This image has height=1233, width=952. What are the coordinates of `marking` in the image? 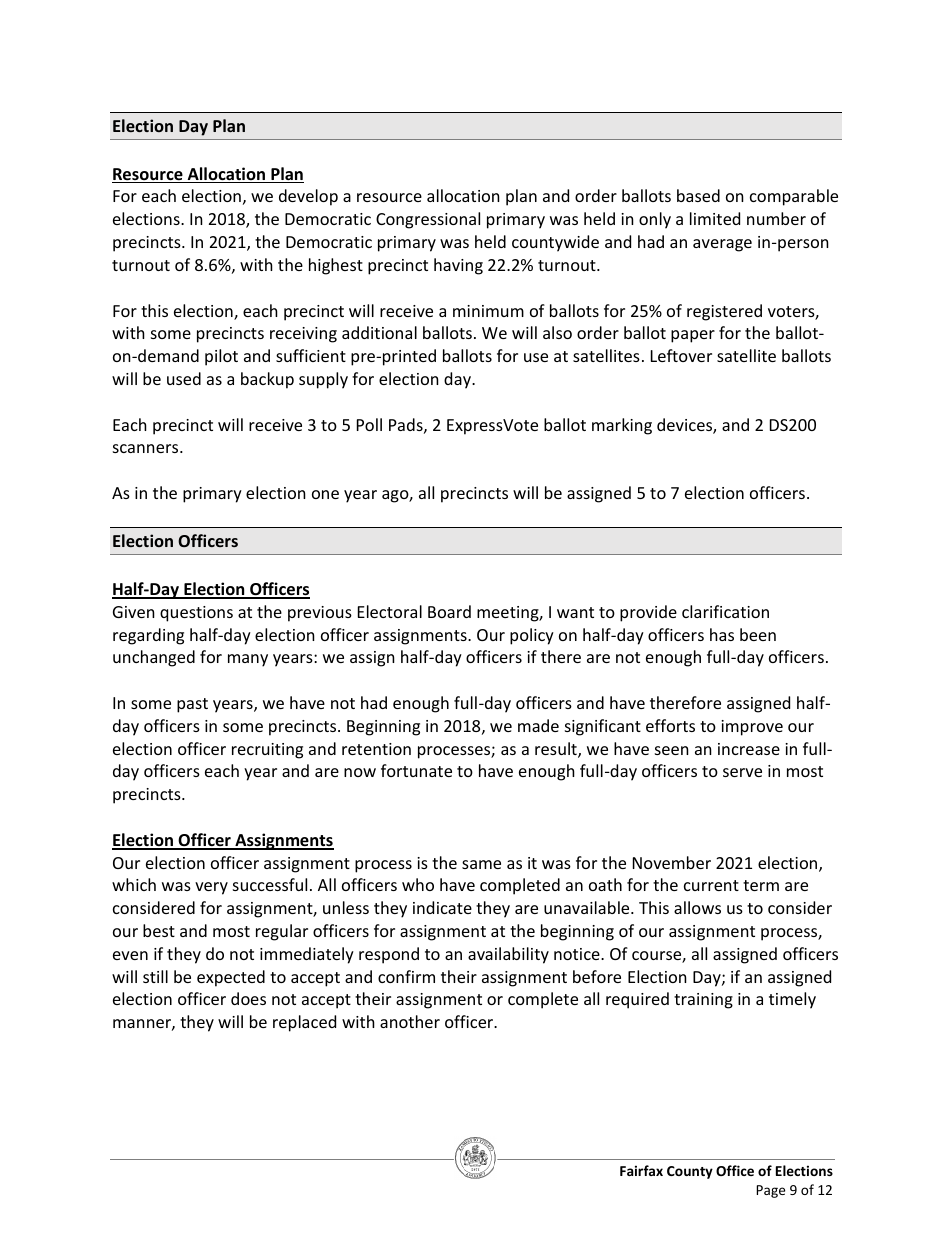 It's located at (622, 426).
